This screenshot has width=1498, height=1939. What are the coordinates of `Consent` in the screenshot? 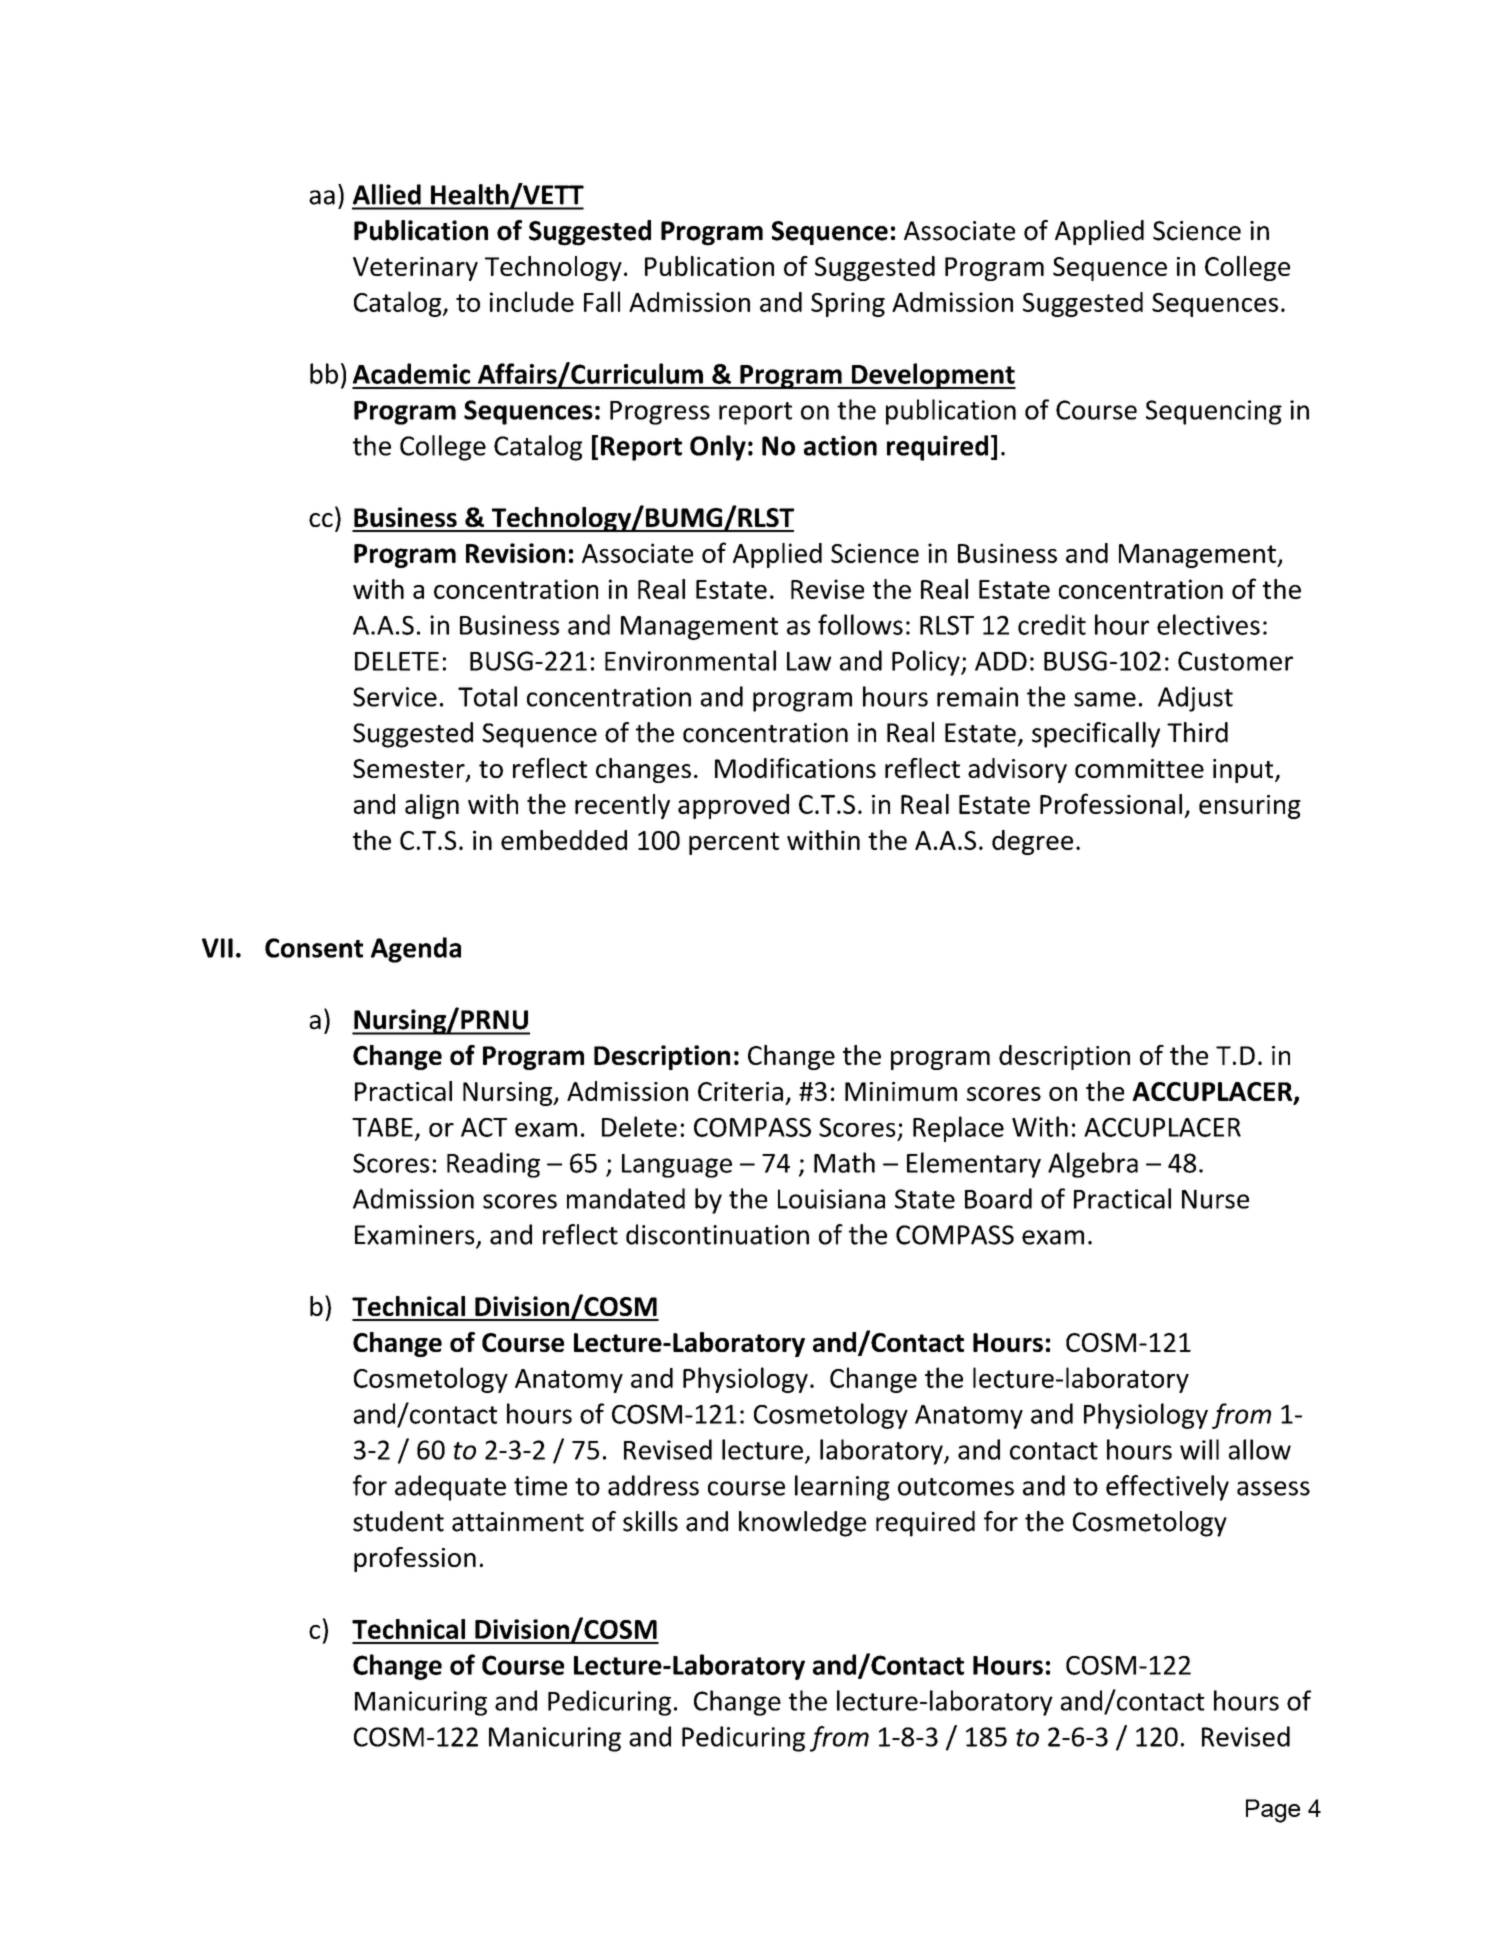 It's located at (314, 948).
